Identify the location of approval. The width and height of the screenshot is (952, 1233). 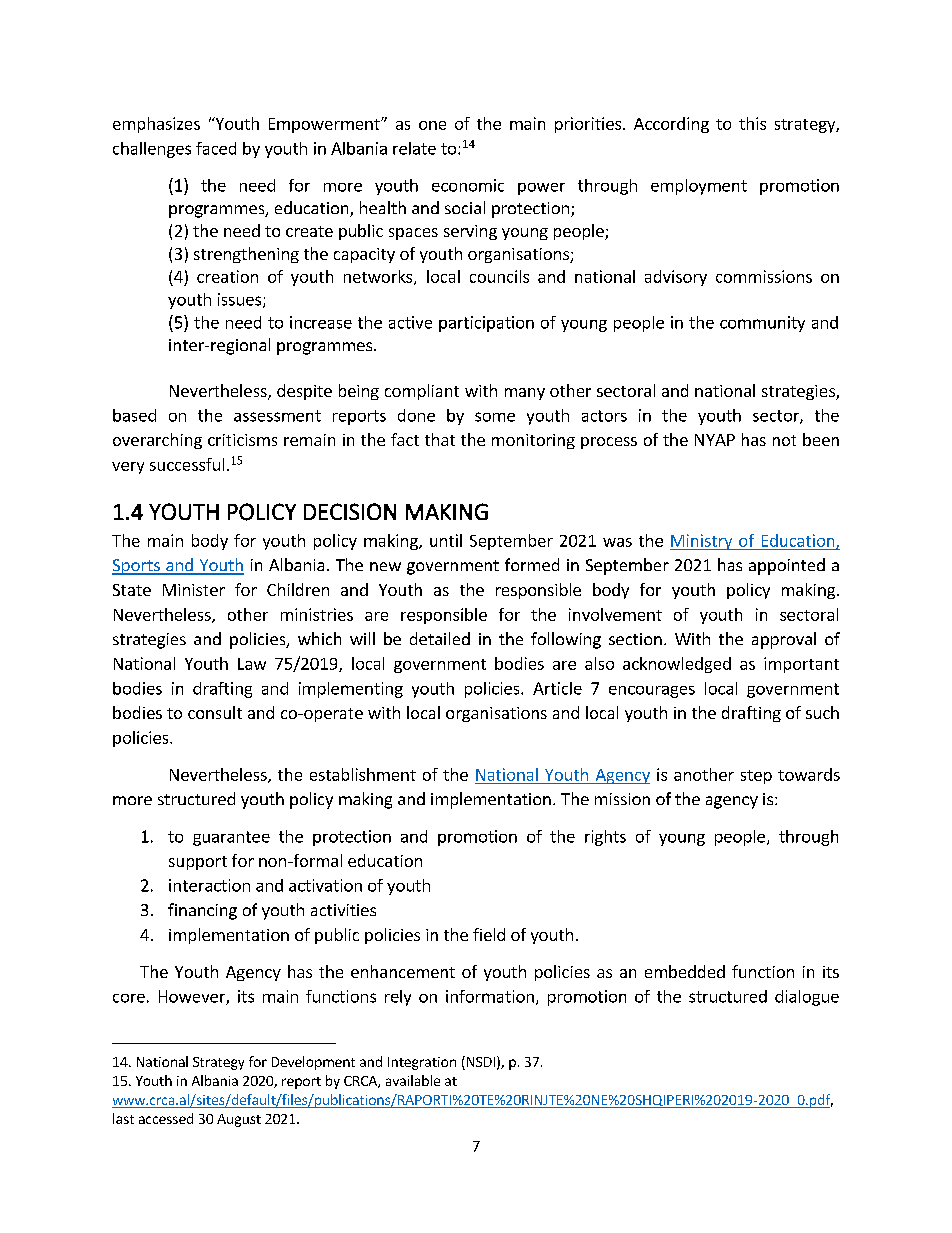
(784, 640).
